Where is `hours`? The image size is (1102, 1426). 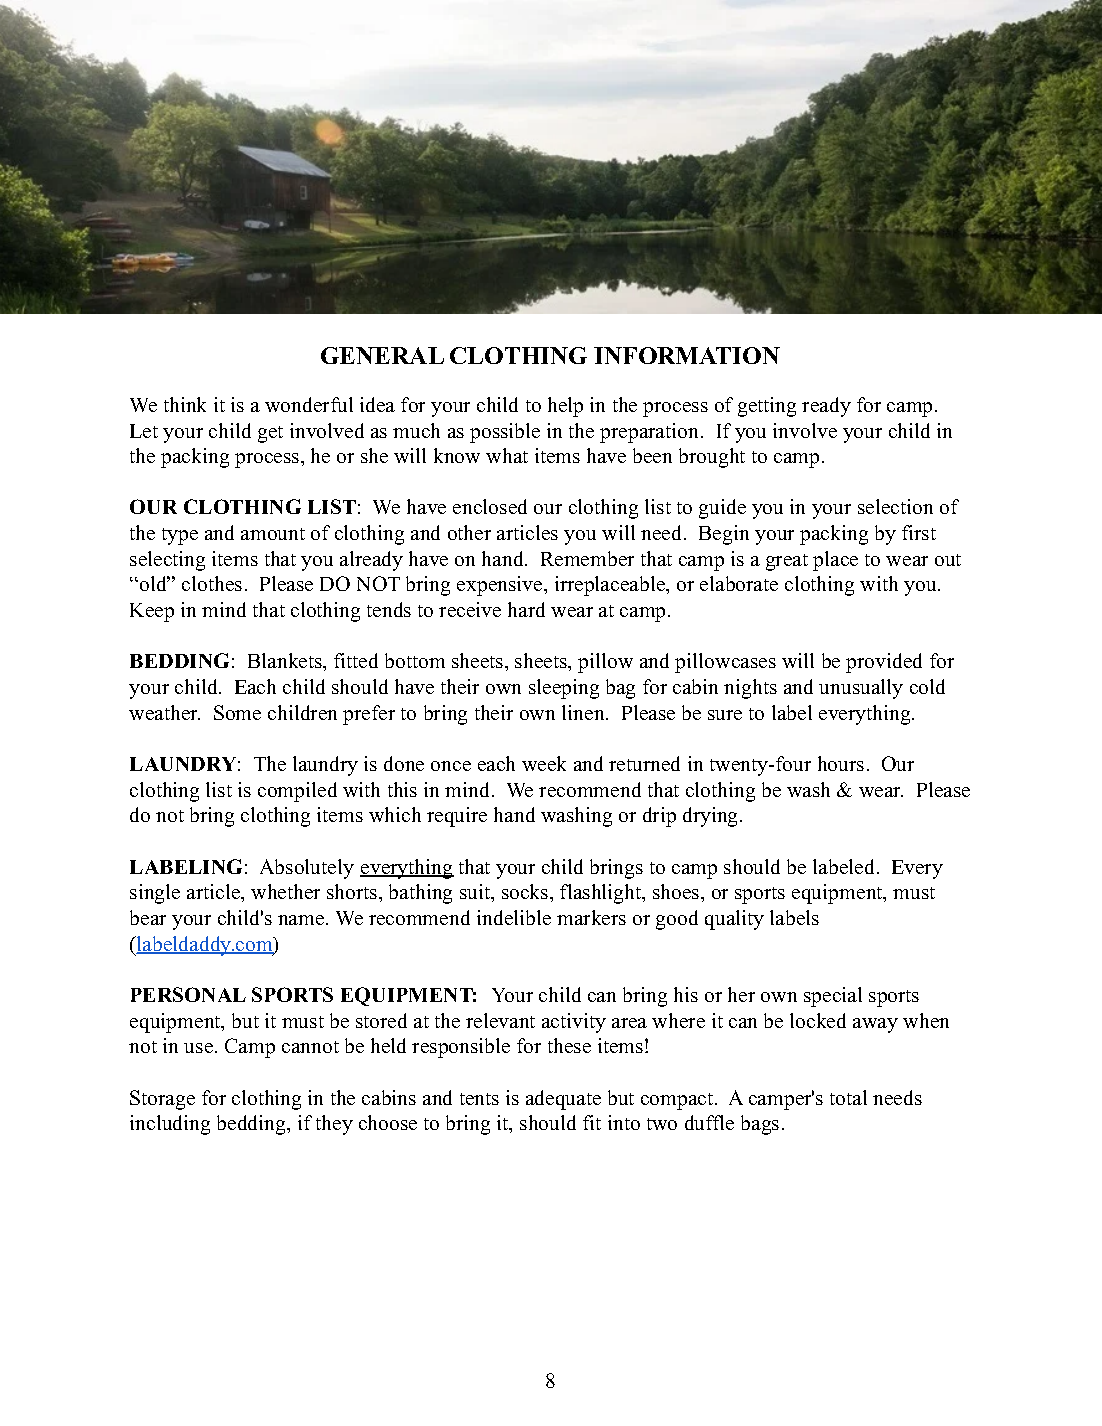
hours is located at coordinates (841, 763).
